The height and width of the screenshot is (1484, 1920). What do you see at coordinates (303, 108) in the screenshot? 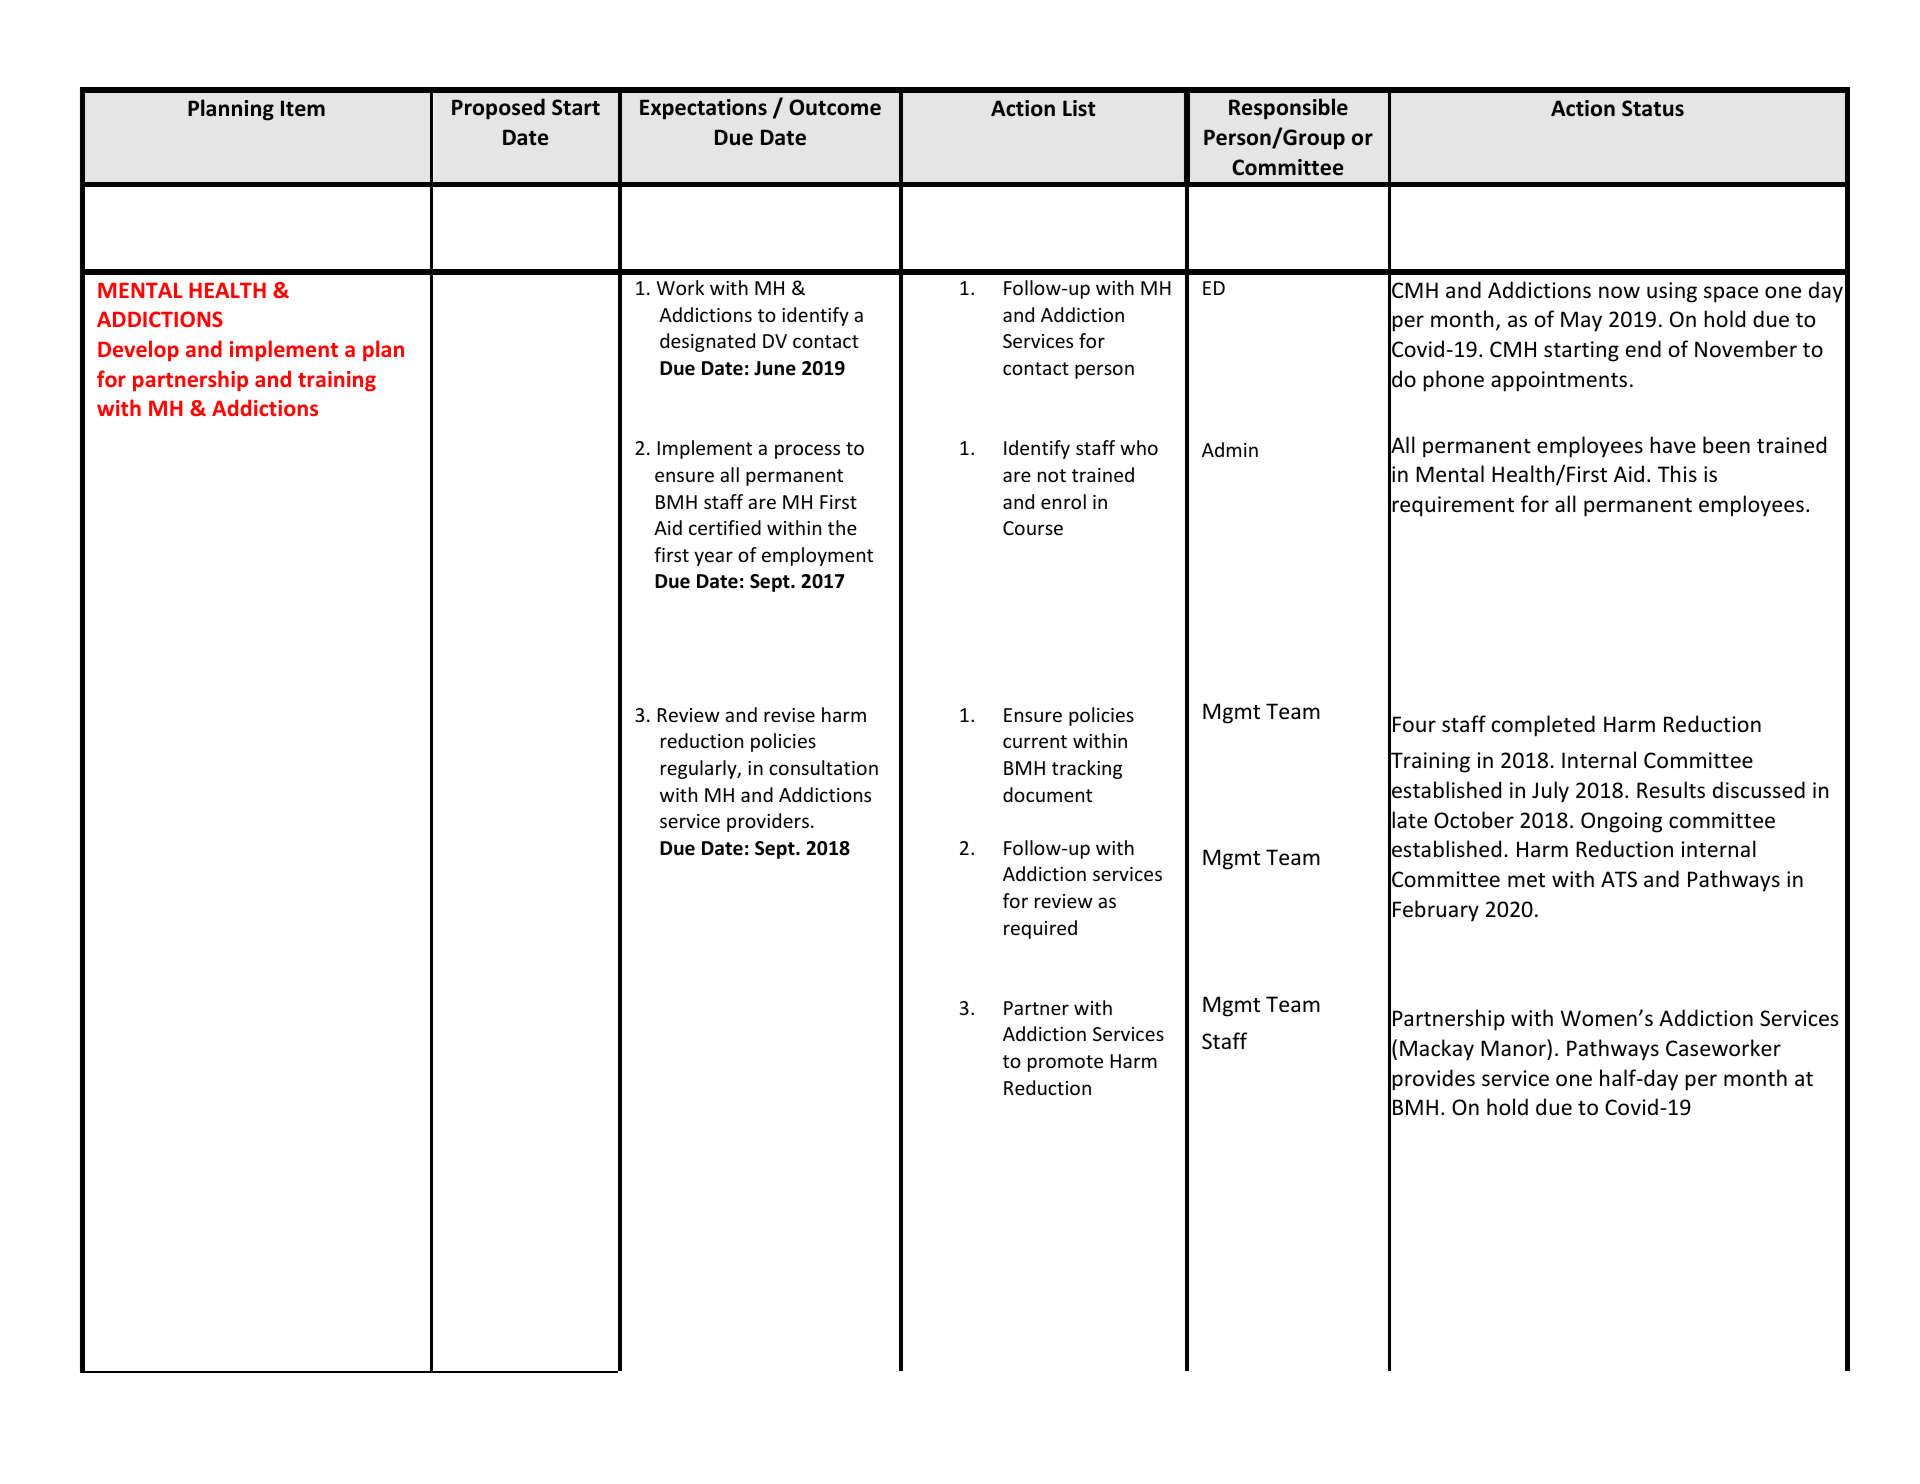
I see `Item` at bounding box center [303, 108].
